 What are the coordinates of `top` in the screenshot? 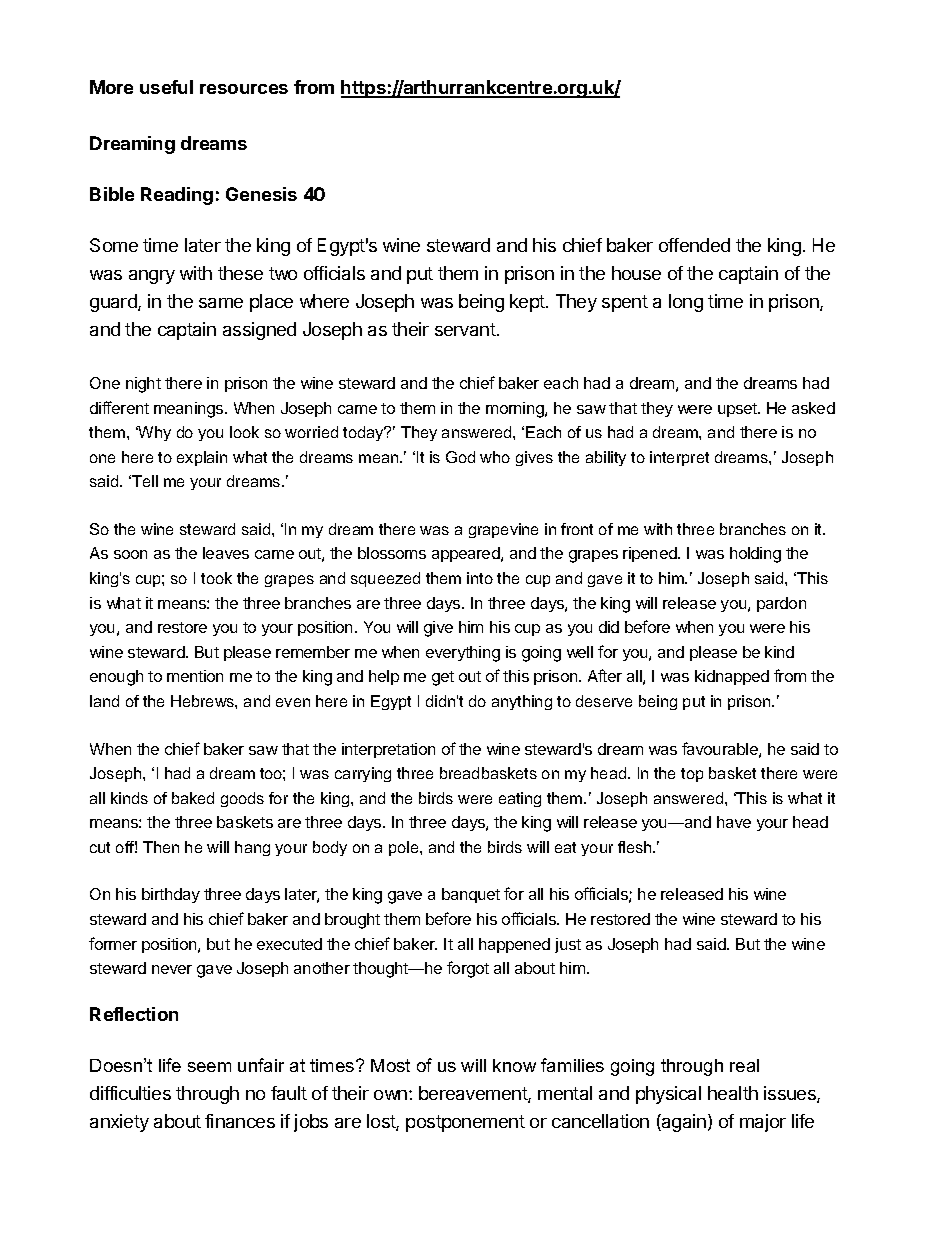 It's located at (692, 775).
